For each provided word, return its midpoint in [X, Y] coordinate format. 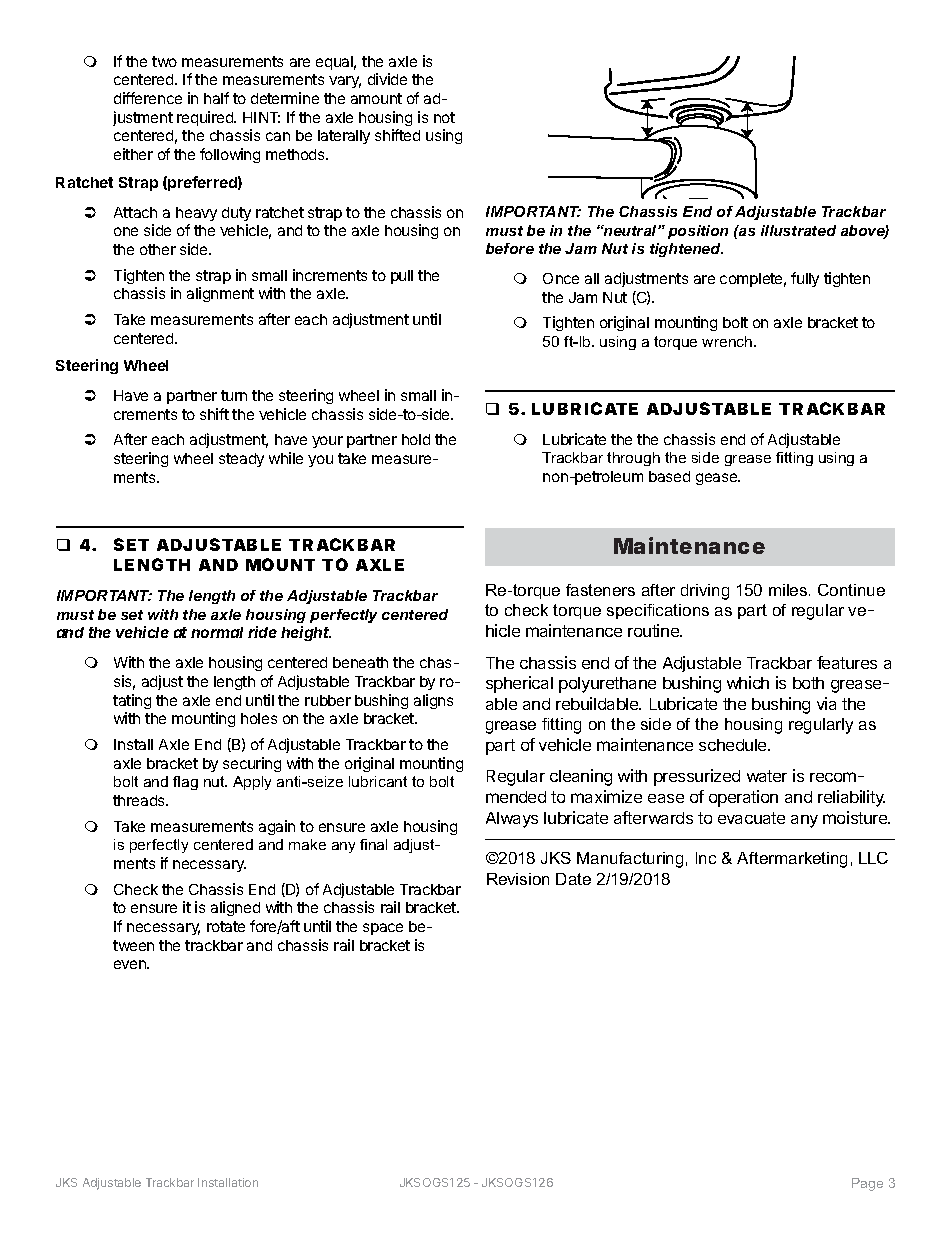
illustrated [798, 230]
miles [789, 590]
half [216, 98]
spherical [519, 684]
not [444, 117]
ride [262, 632]
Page [867, 1184]
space [383, 929]
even [131, 964]
